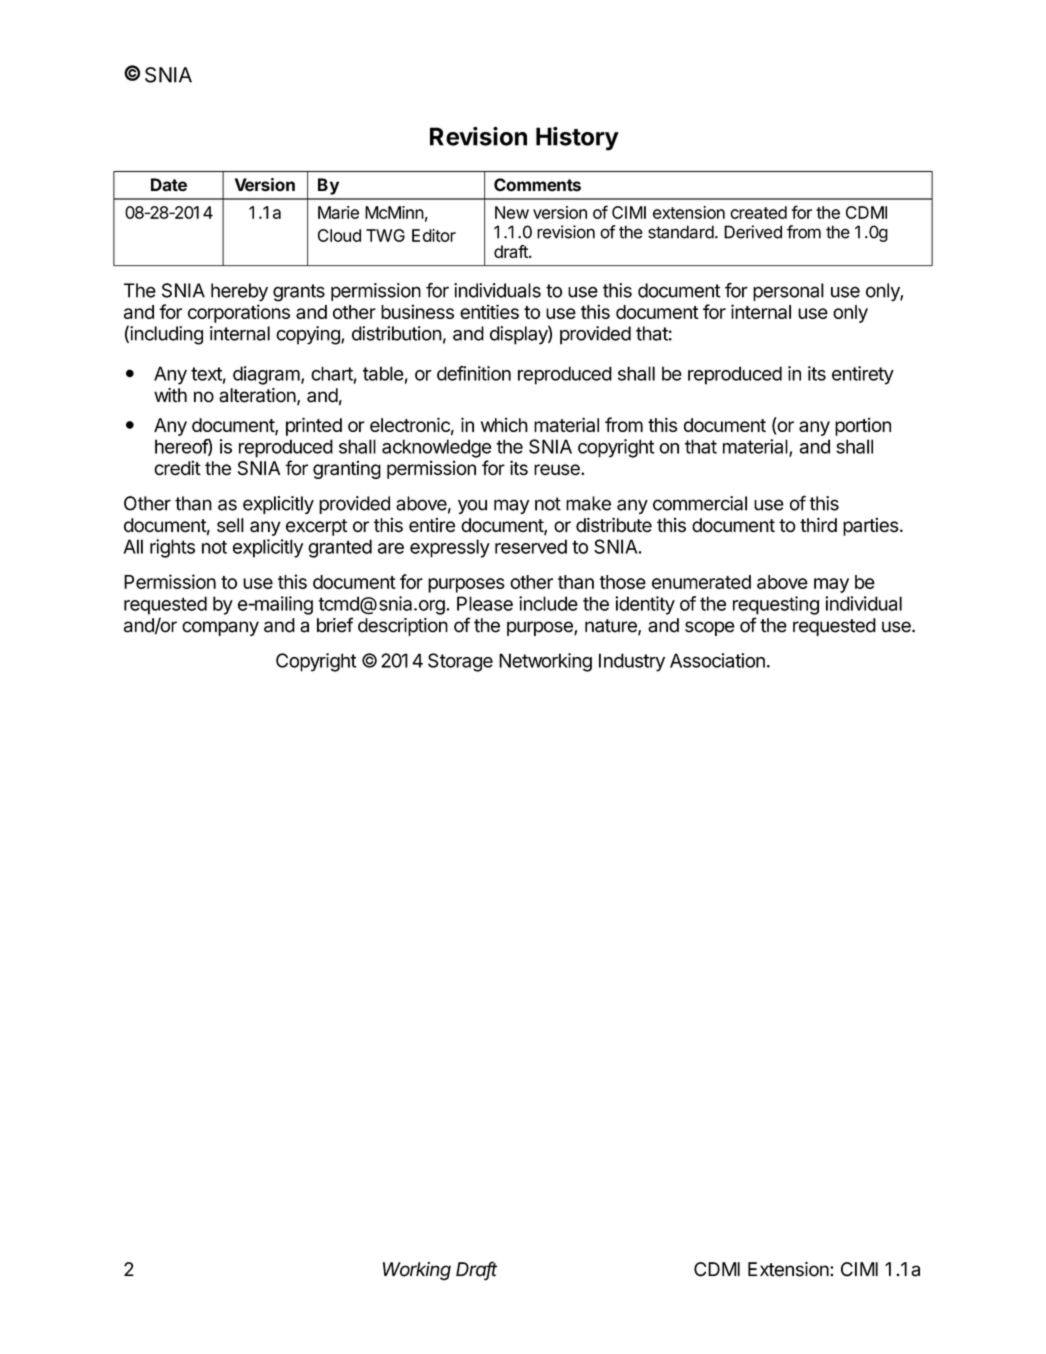 The image size is (1046, 1354). What do you see at coordinates (169, 185) in the screenshot?
I see `Date` at bounding box center [169, 185].
